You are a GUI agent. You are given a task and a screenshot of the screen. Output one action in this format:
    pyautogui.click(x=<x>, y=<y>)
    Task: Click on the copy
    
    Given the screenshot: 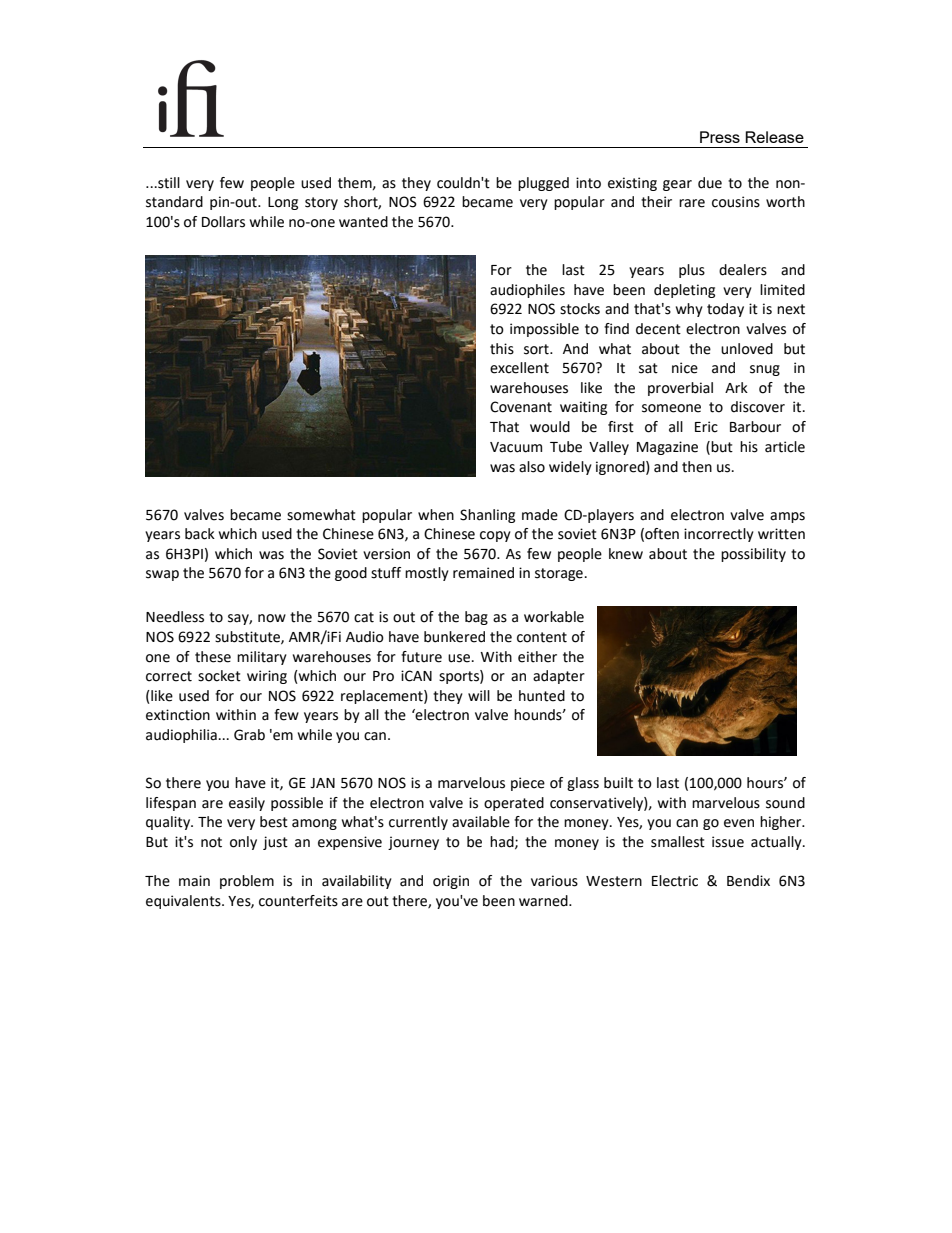 What is the action you would take?
    pyautogui.click(x=495, y=536)
